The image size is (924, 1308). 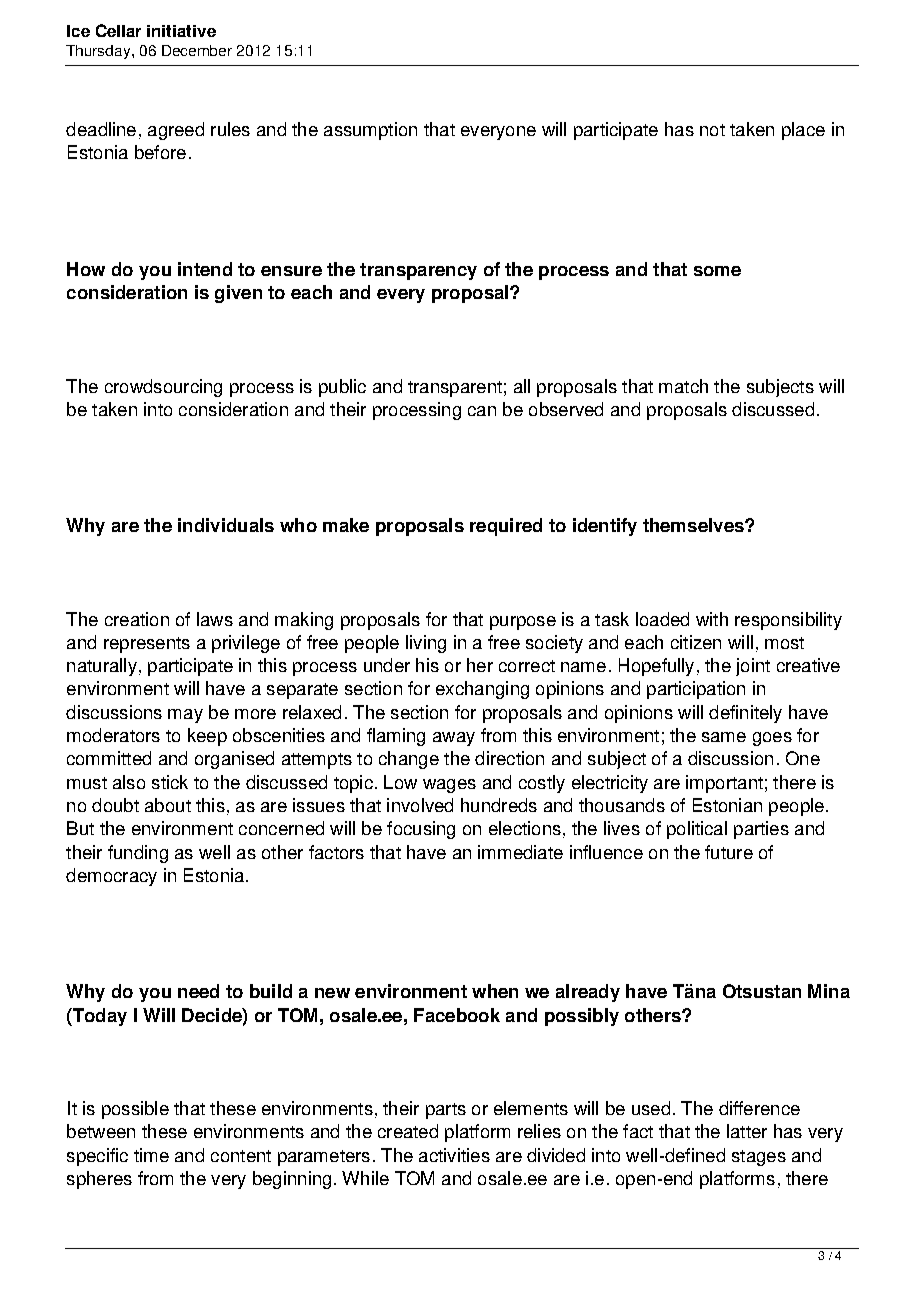 I want to click on focusing, so click(x=421, y=830).
